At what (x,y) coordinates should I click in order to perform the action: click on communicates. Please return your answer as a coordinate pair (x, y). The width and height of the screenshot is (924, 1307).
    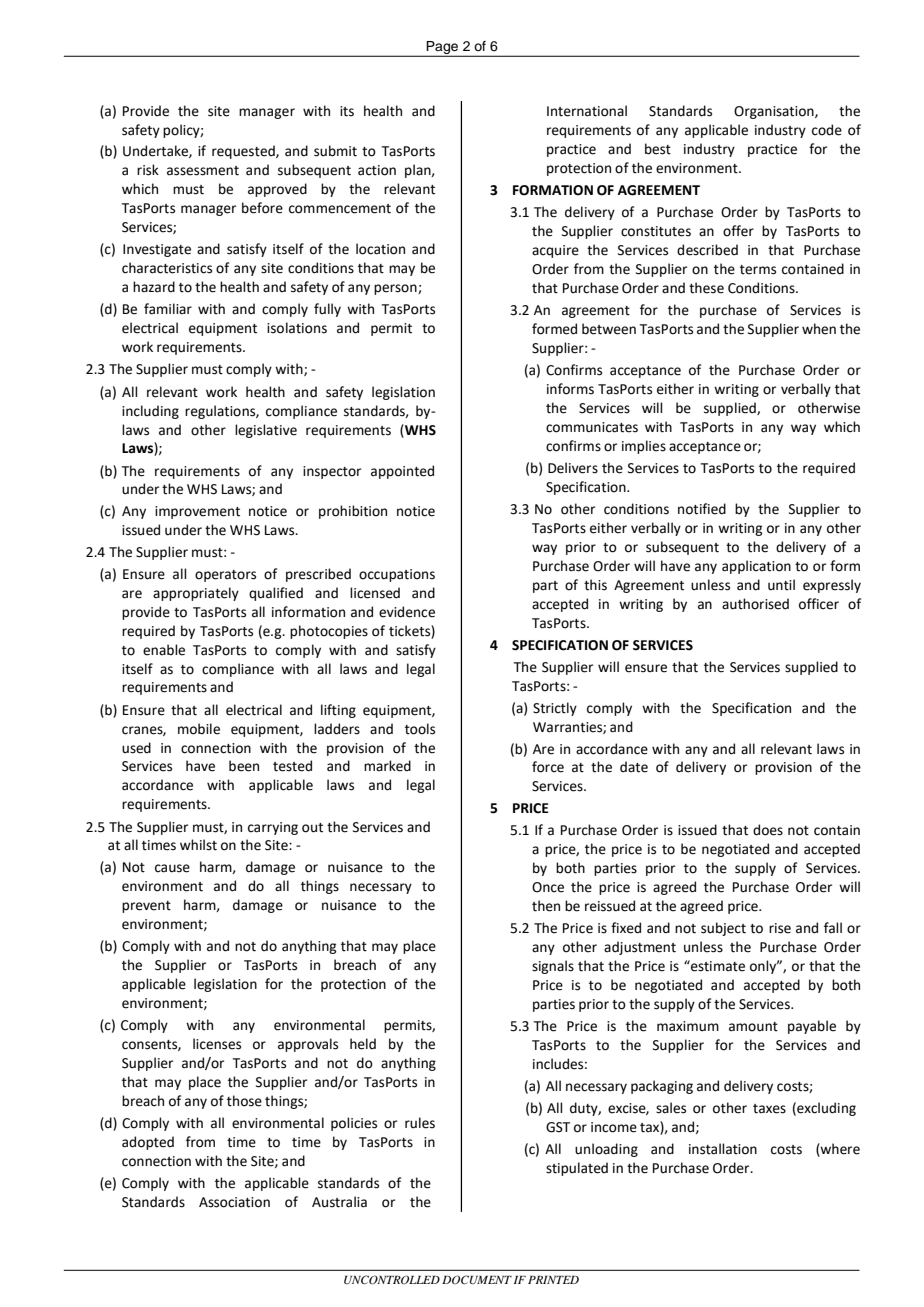
    Looking at the image, I should click on (592, 427).
